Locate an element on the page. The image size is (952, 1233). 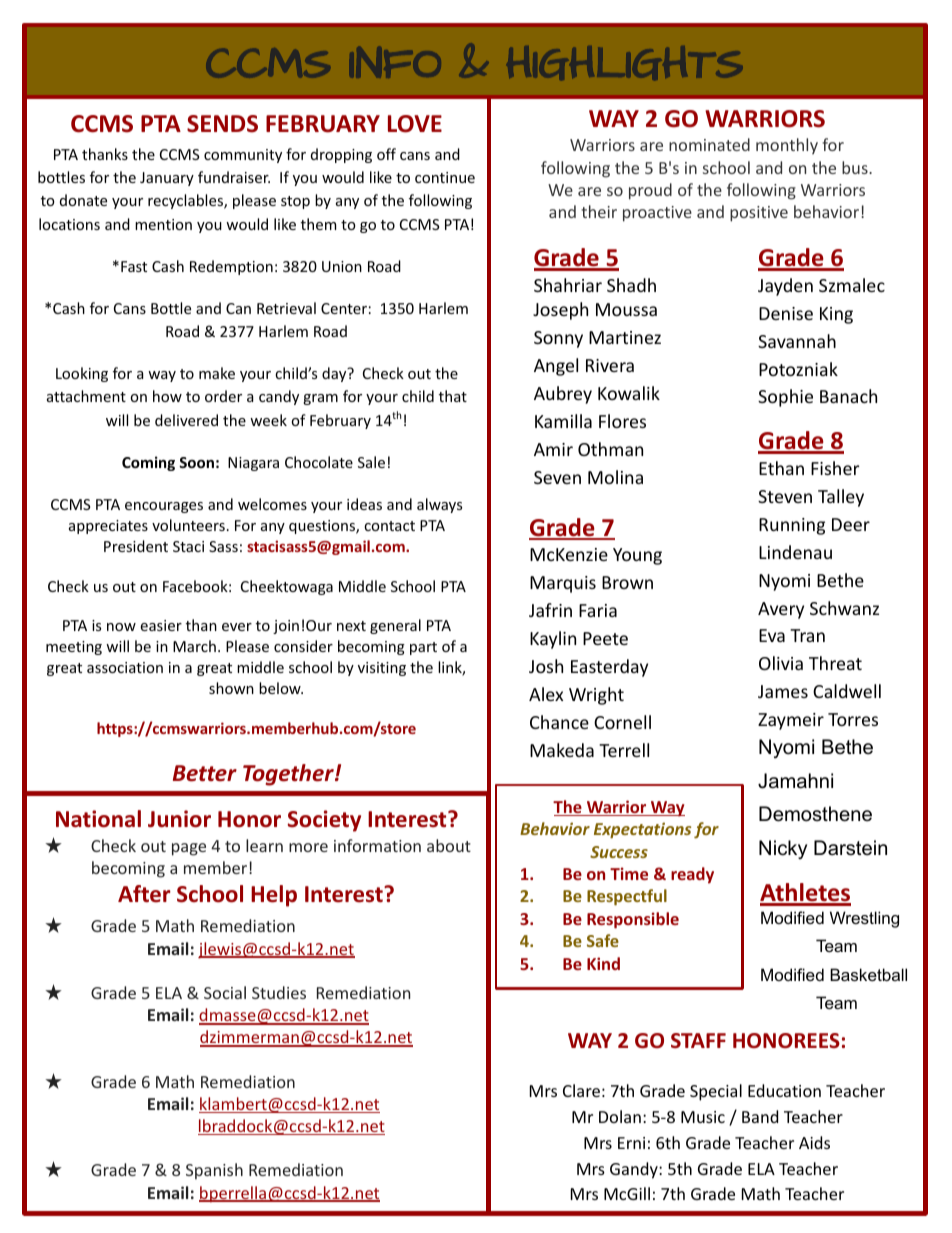
Steven is located at coordinates (785, 496).
